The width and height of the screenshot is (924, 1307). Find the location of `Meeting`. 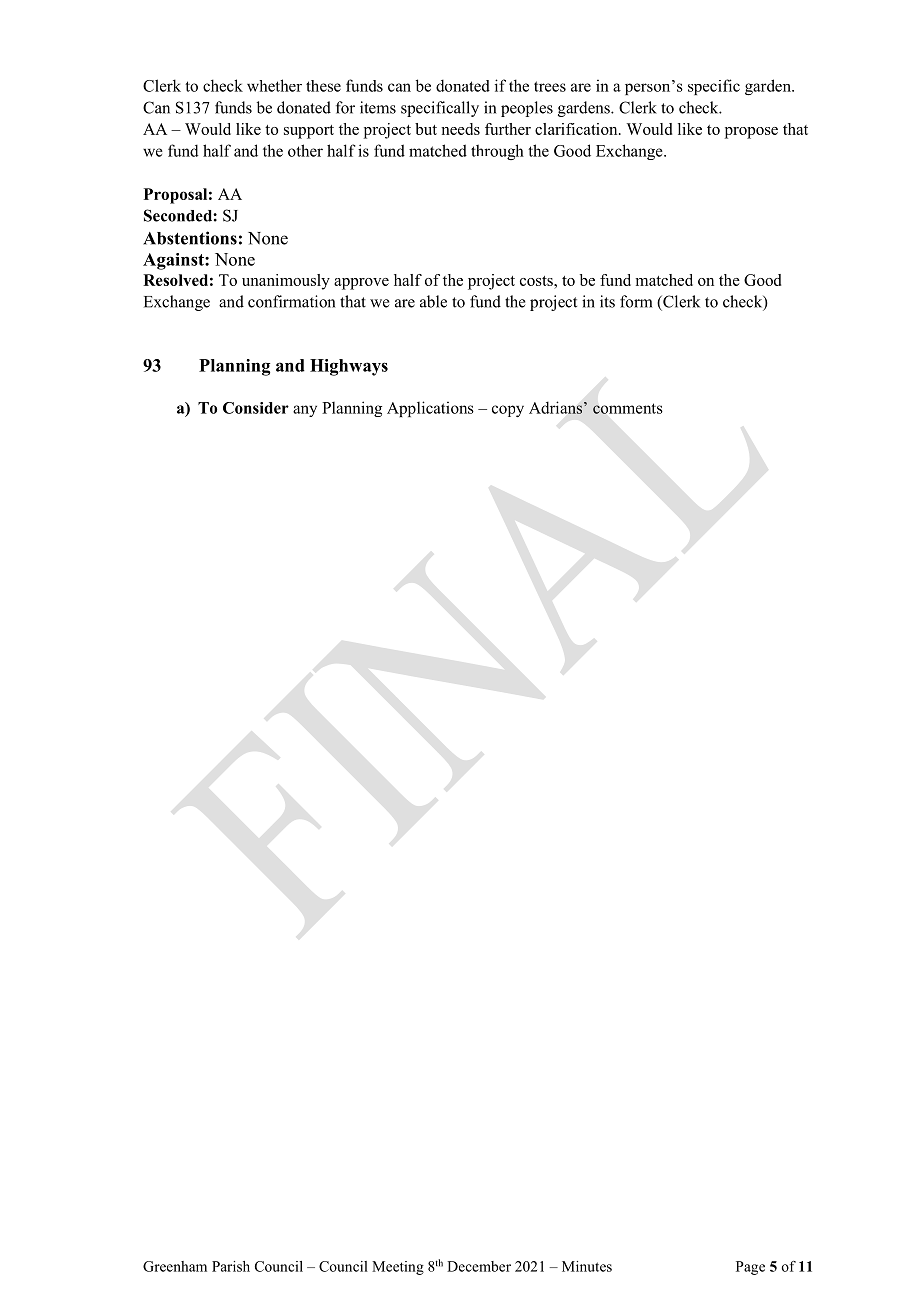

Meeting is located at coordinates (398, 1268).
